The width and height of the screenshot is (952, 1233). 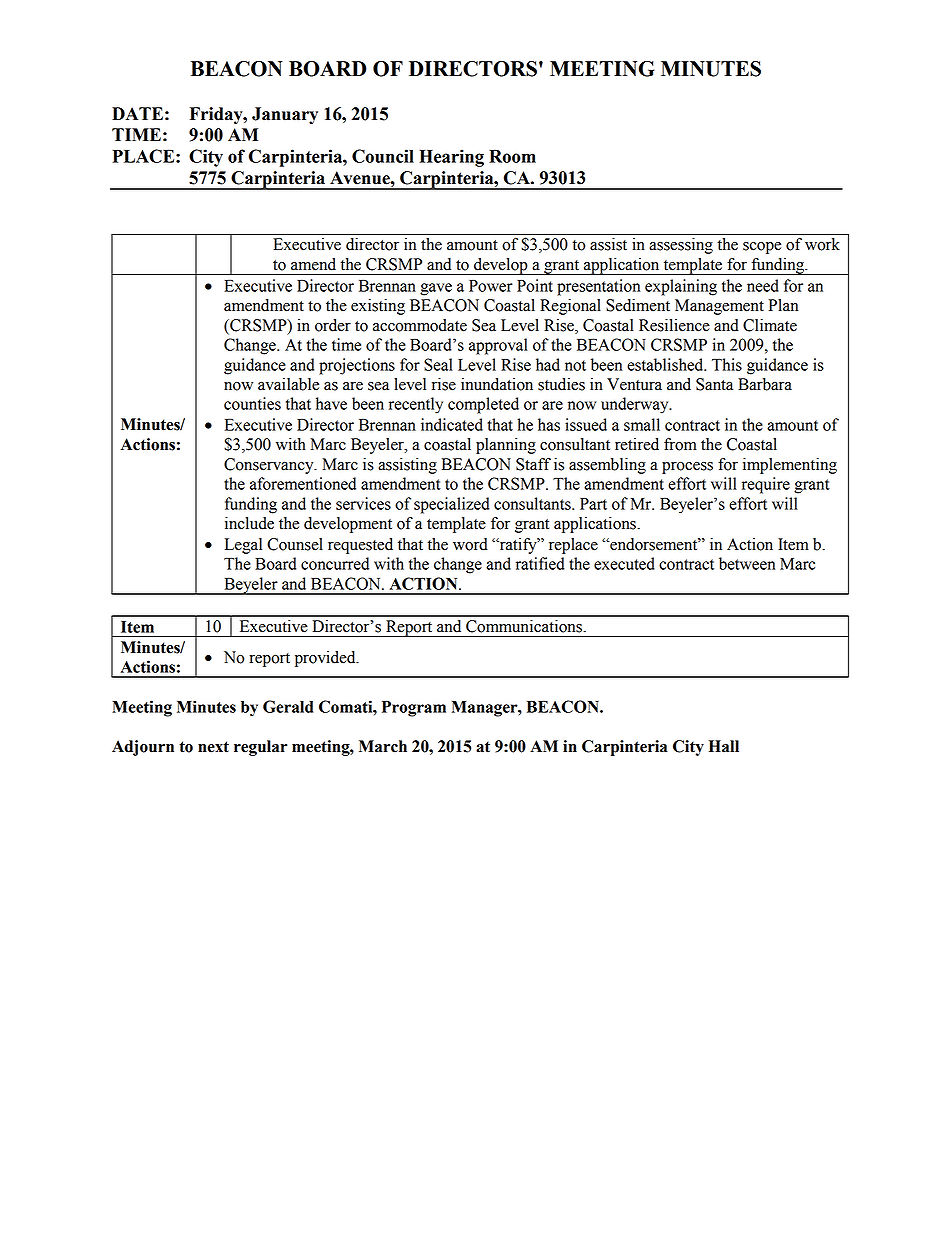 What do you see at coordinates (414, 709) in the screenshot?
I see `Program` at bounding box center [414, 709].
